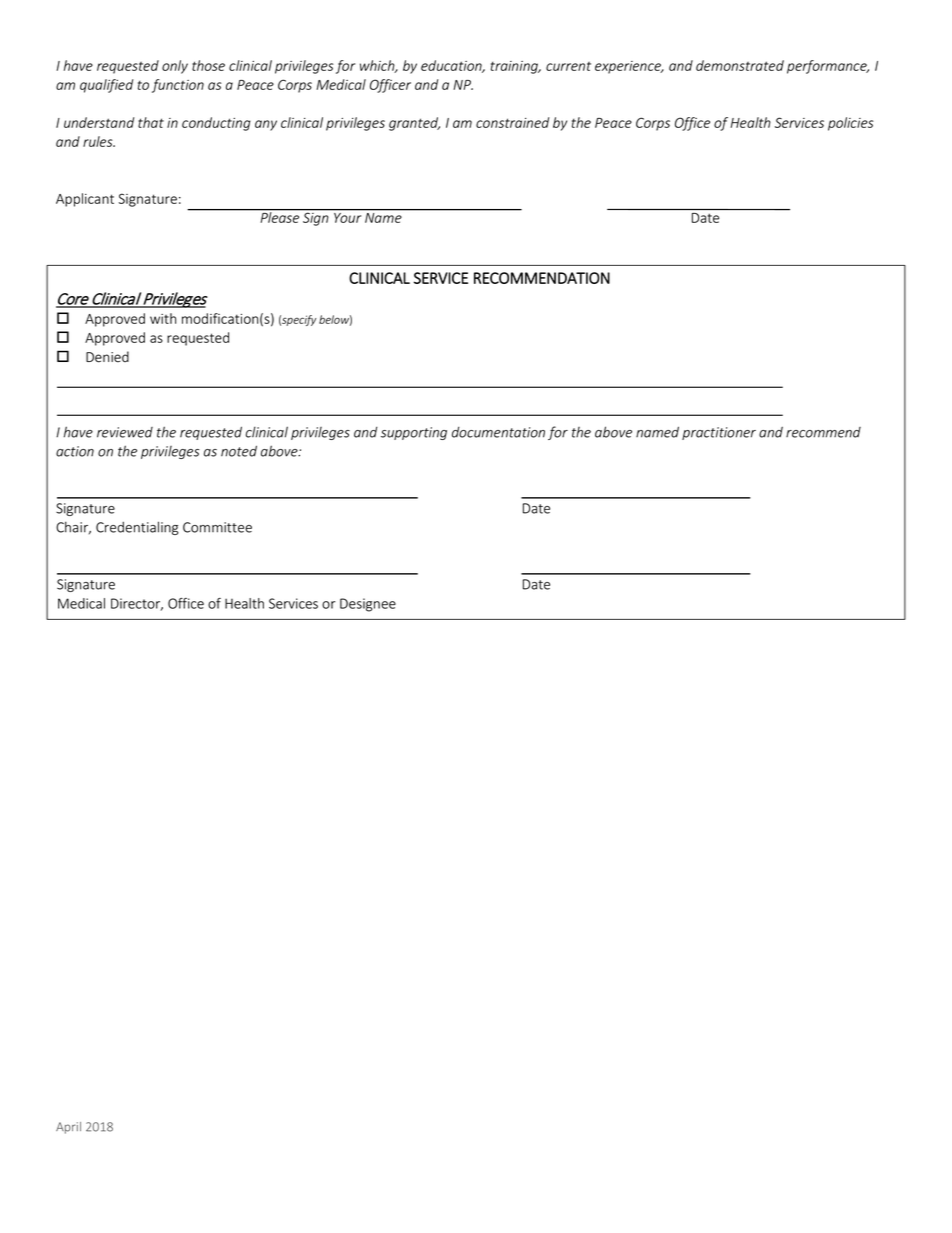 This screenshot has width=952, height=1233. I want to click on practitioner, so click(719, 433).
